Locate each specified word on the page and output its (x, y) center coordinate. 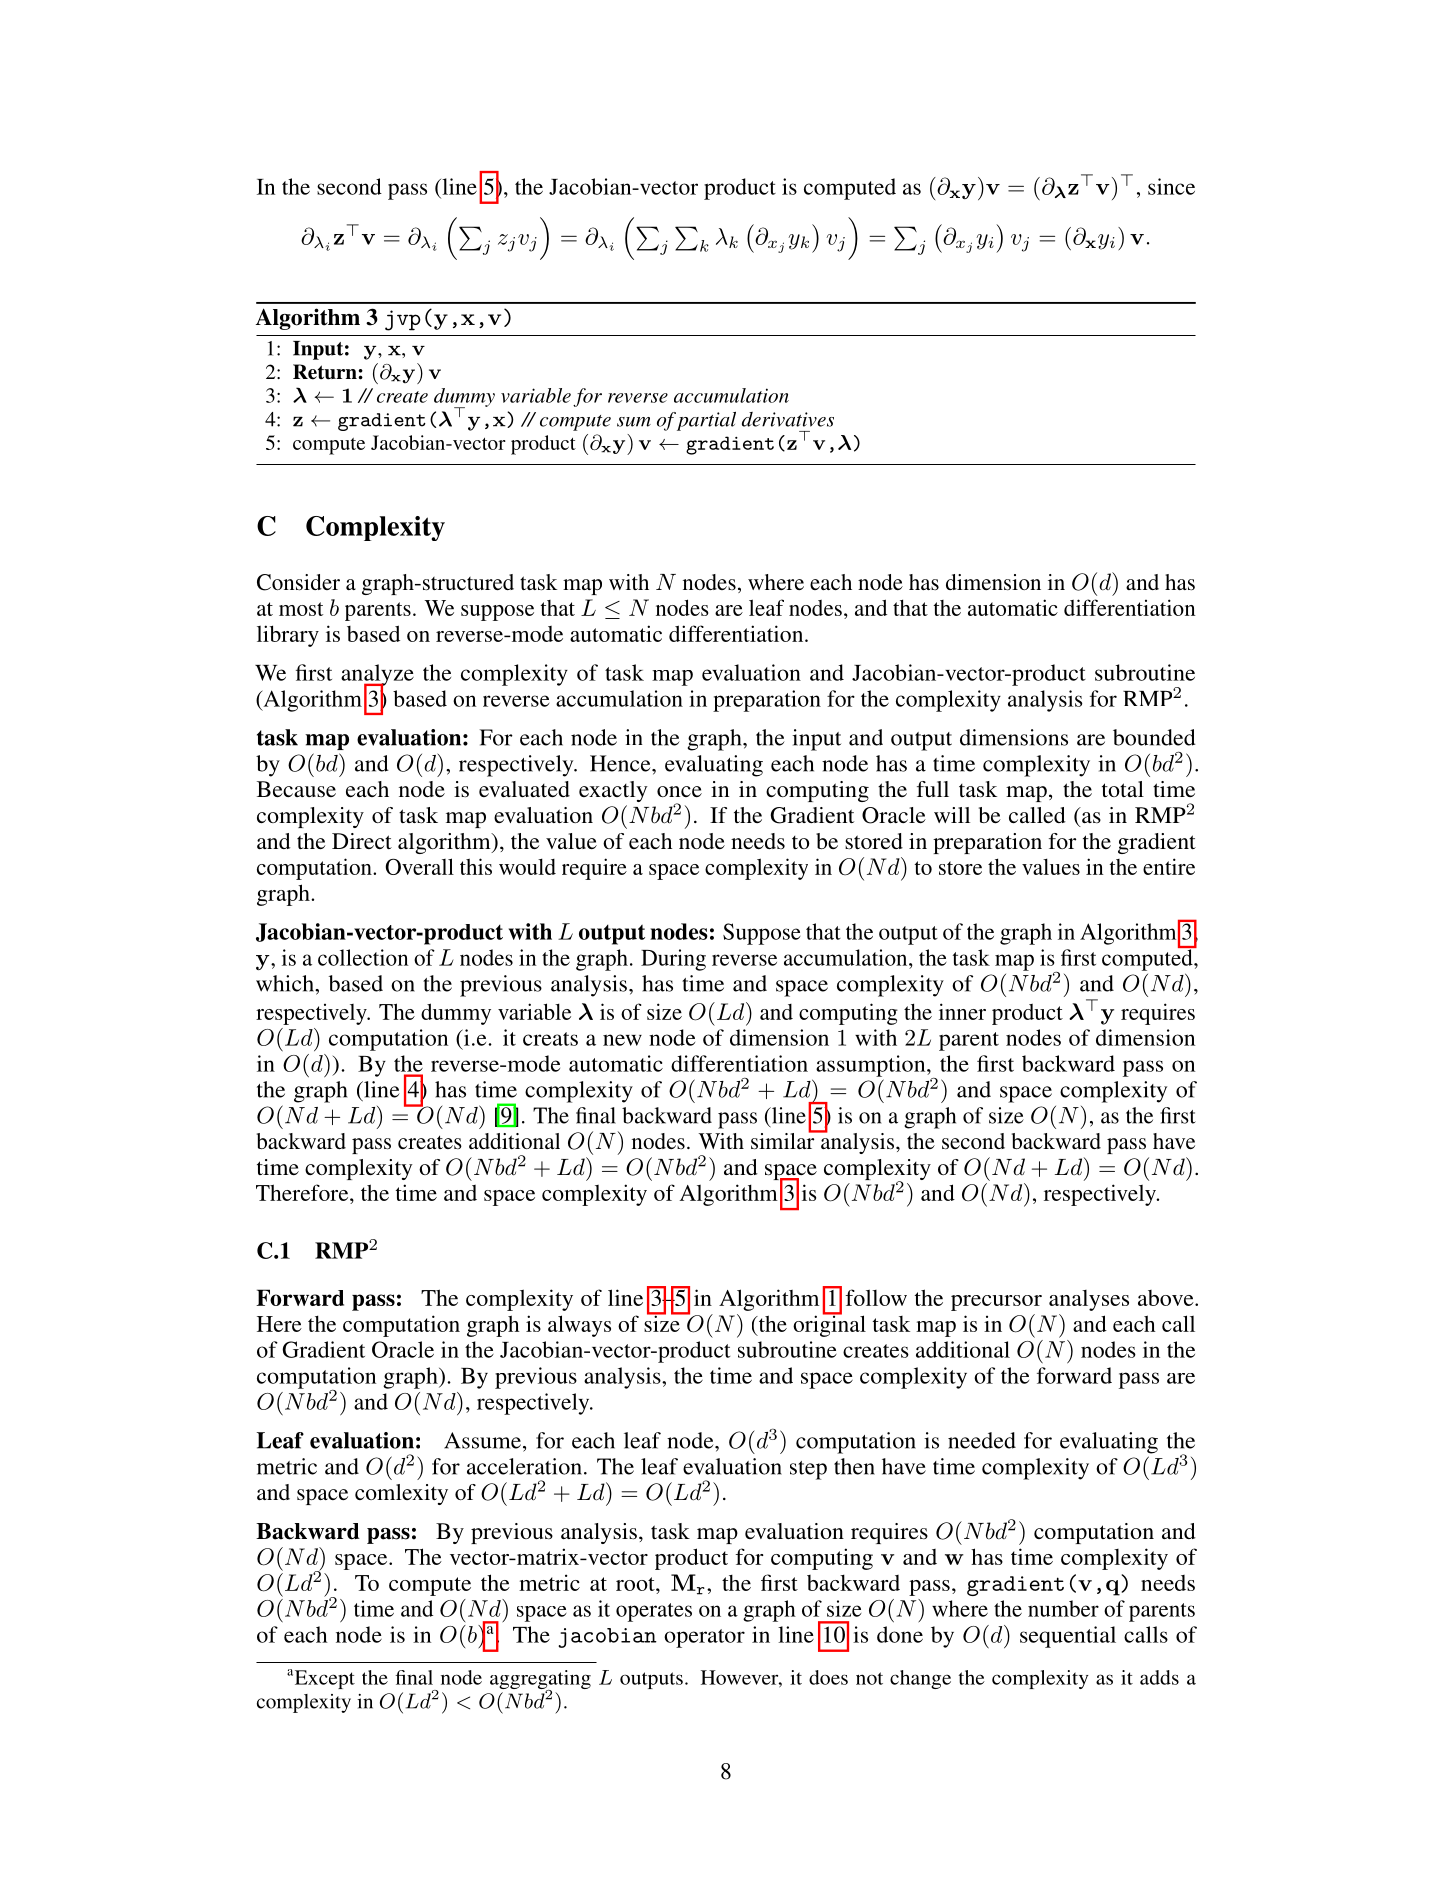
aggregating (540, 1681)
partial (706, 421)
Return (326, 372)
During (673, 960)
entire (1169, 866)
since (1171, 186)
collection (363, 957)
